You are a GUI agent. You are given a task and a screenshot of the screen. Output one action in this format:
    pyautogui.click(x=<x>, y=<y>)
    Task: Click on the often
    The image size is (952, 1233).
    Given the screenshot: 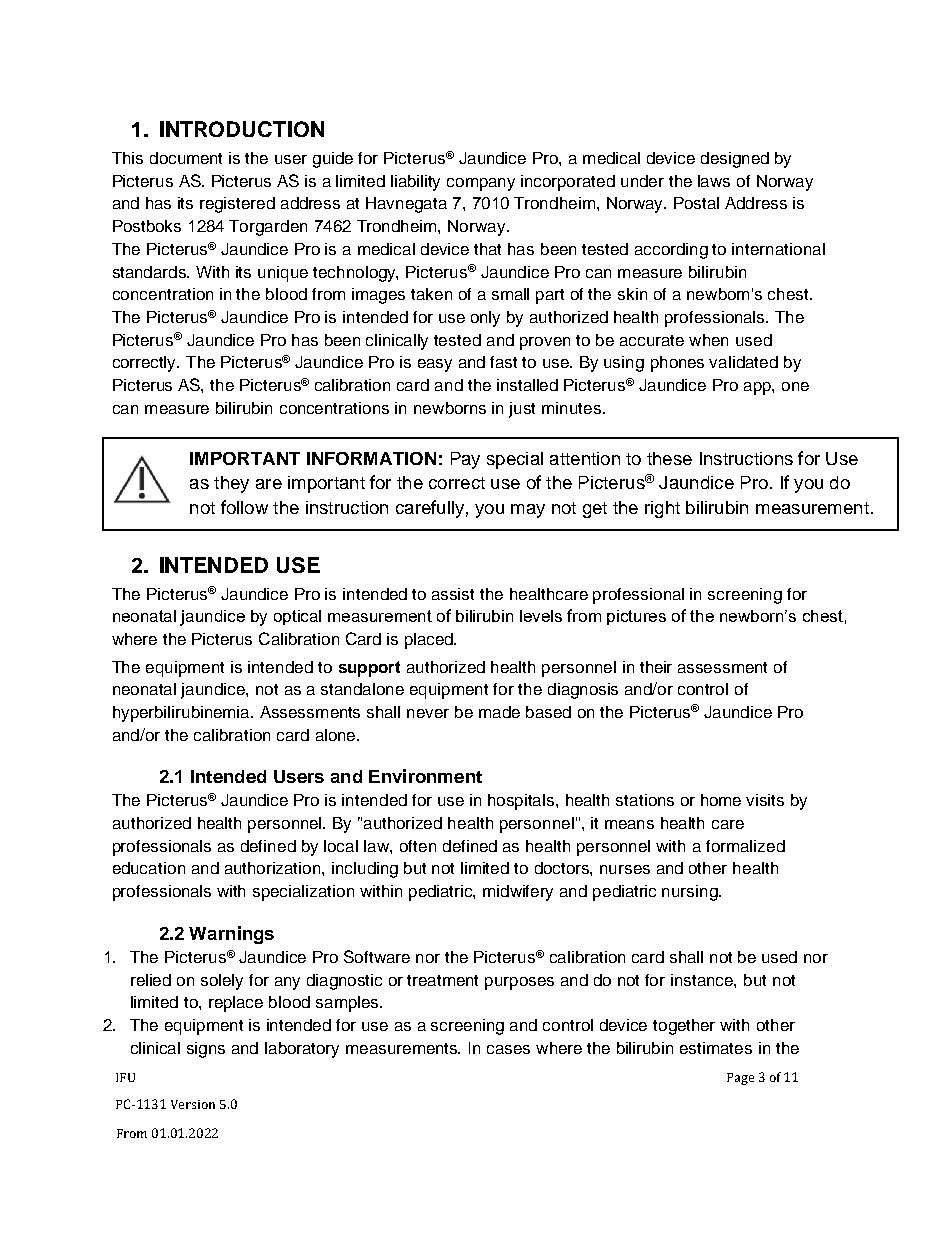 What is the action you would take?
    pyautogui.click(x=418, y=846)
